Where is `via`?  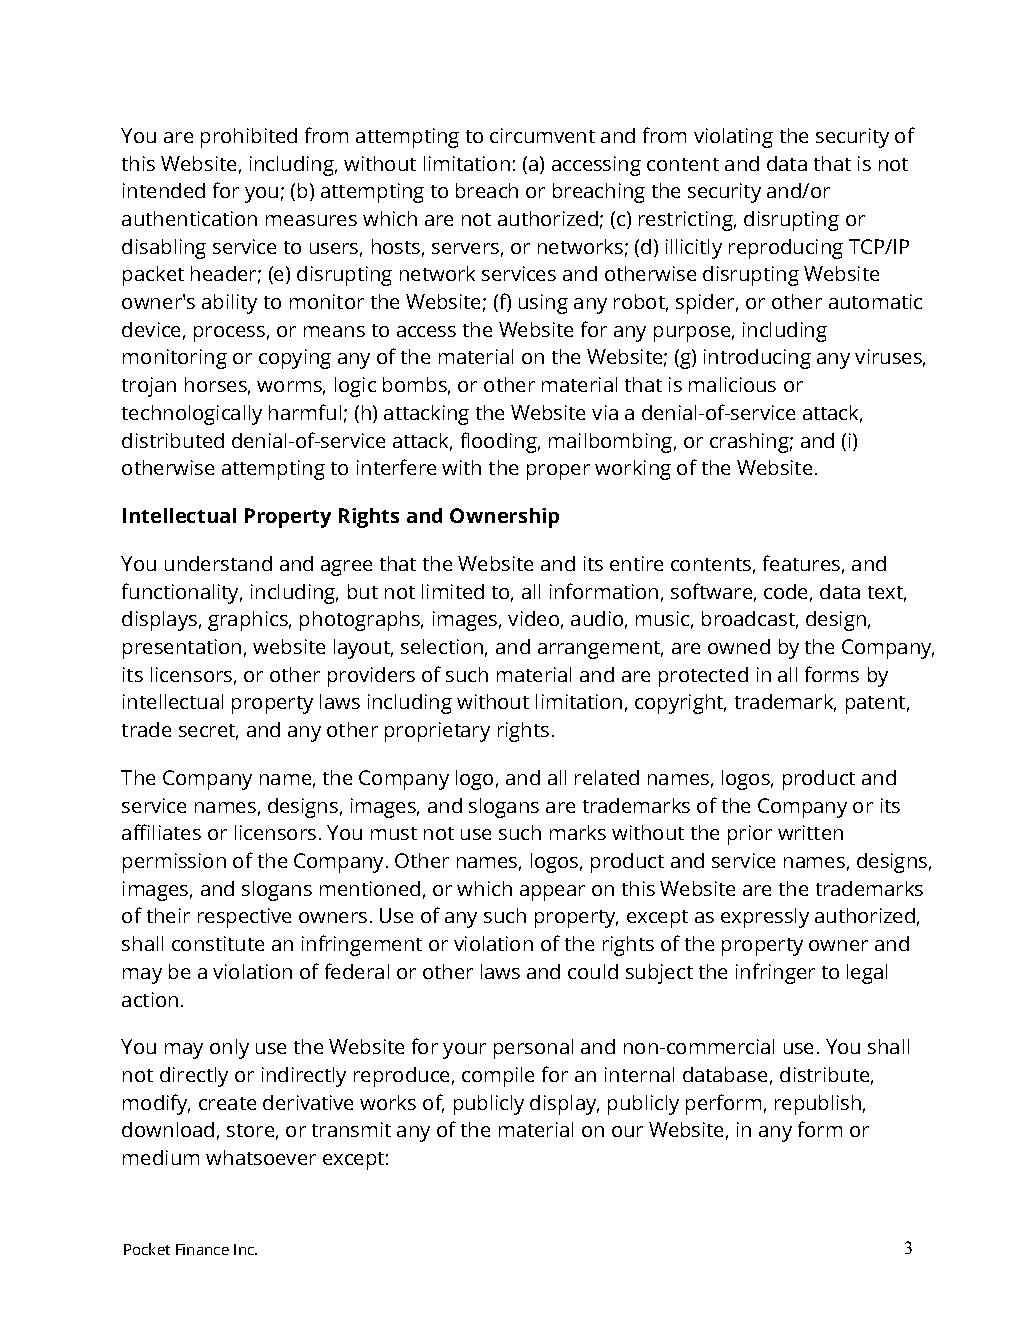
via is located at coordinates (605, 412).
